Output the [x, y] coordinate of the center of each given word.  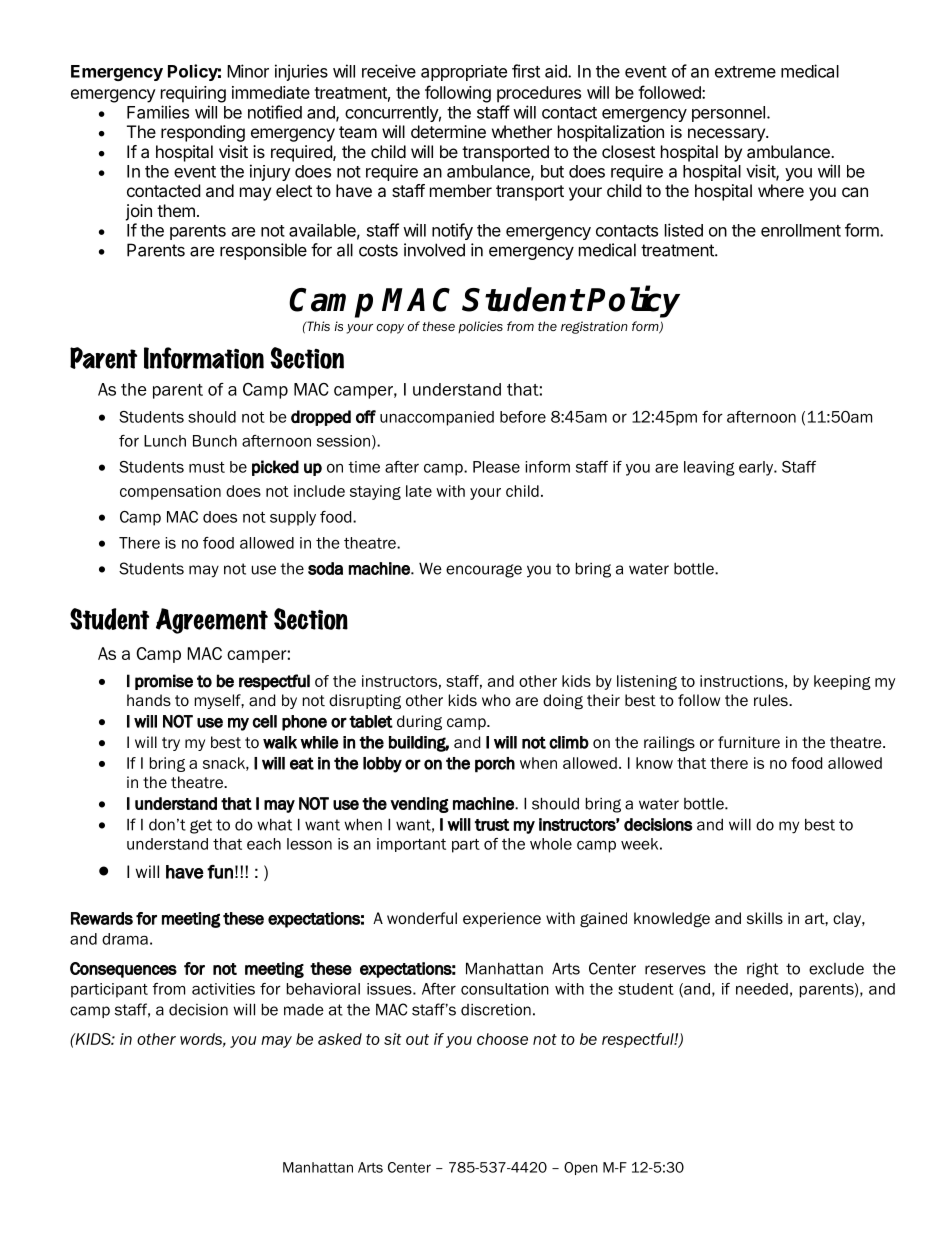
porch [495, 765]
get [201, 826]
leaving [709, 468]
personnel [728, 114]
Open [581, 1168]
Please [496, 467]
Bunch [215, 441]
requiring [193, 94]
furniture [749, 742]
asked [340, 1039]
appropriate [464, 73]
